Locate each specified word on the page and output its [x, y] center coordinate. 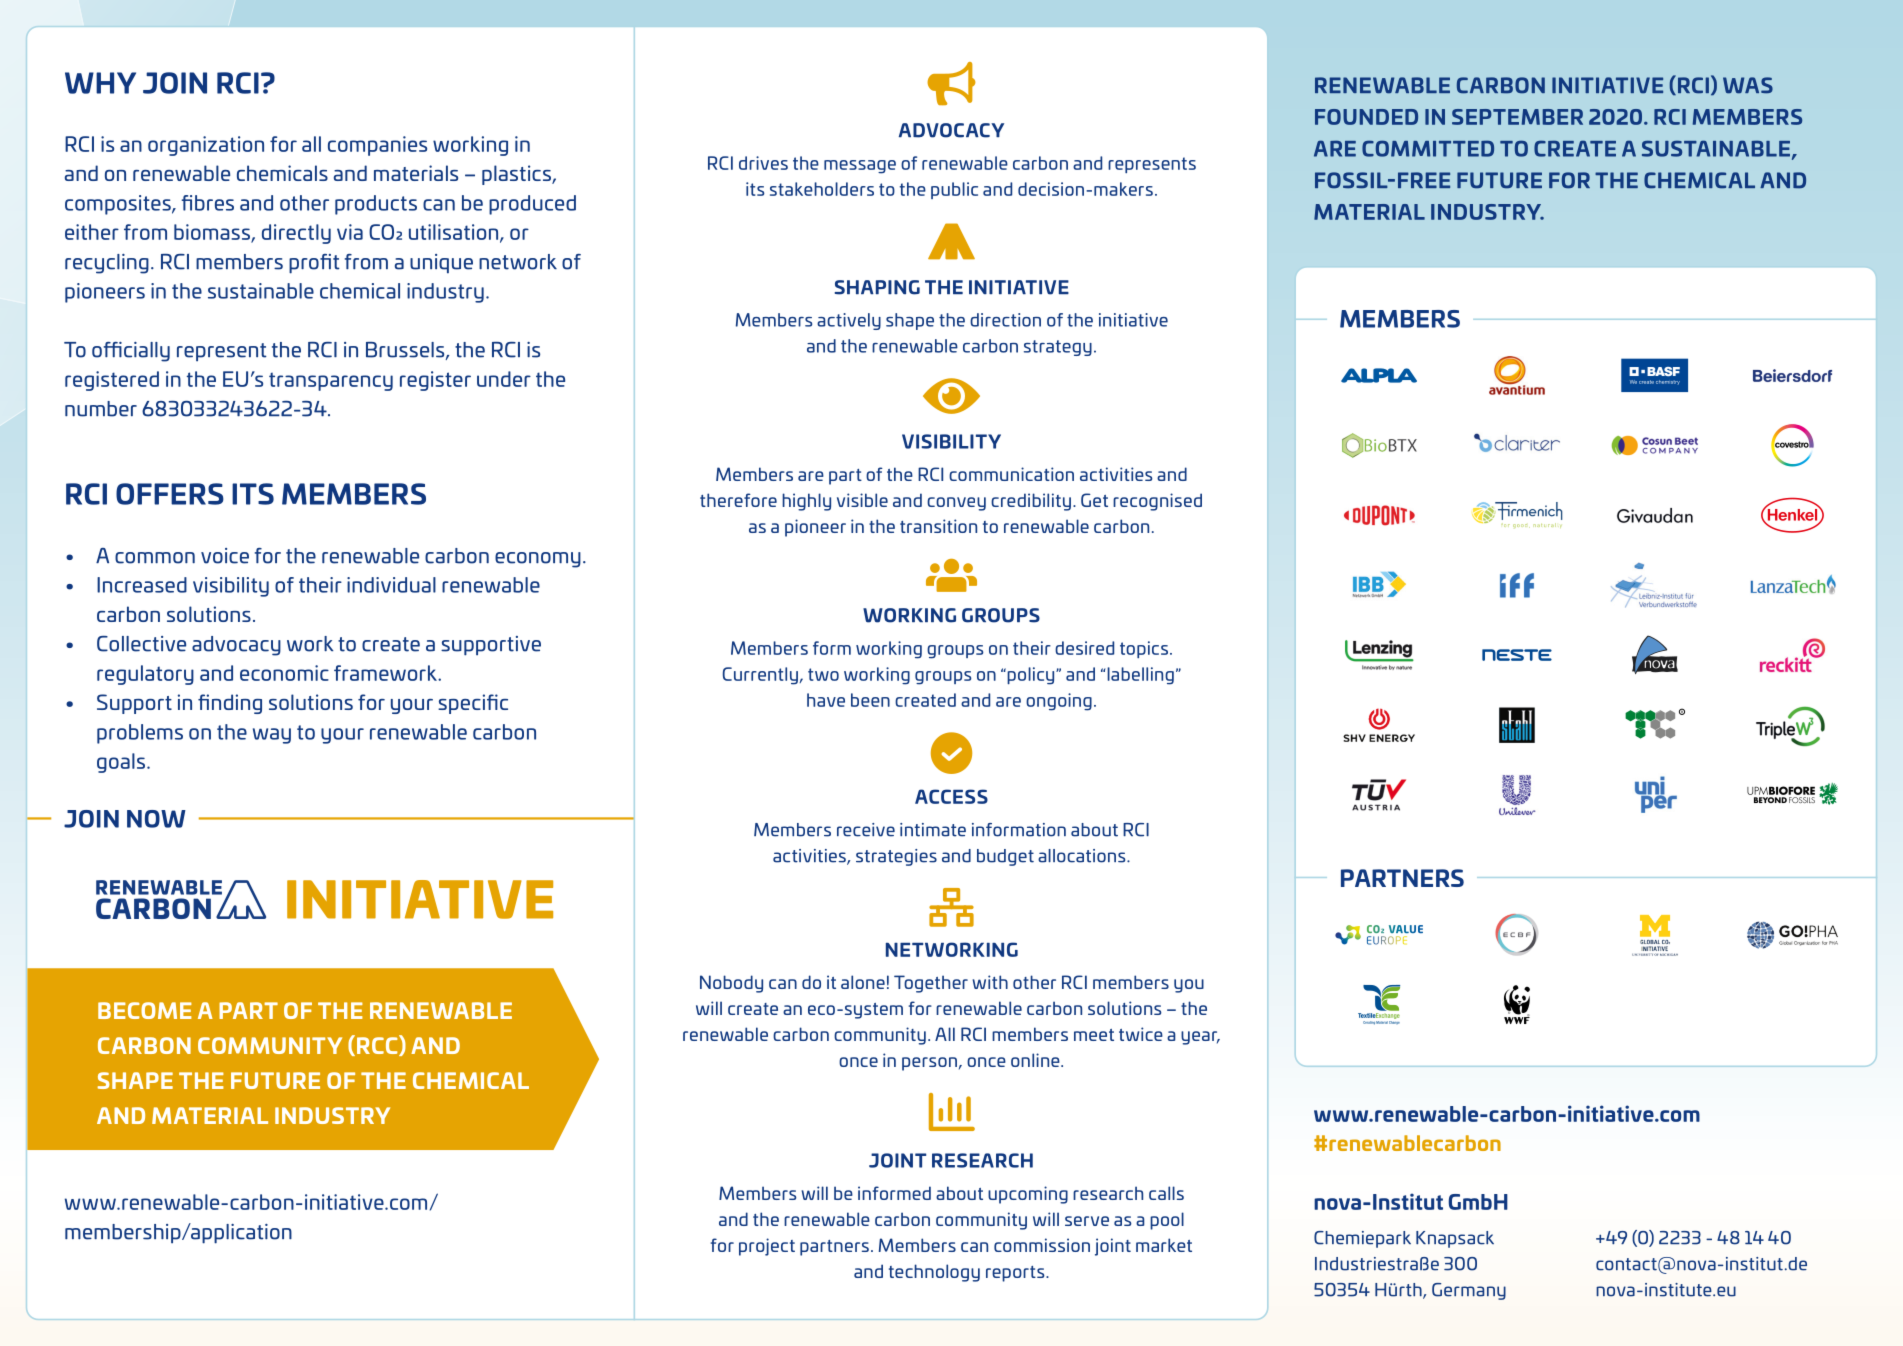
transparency [331, 382]
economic [284, 673]
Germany [1469, 1291]
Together [931, 984]
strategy [1058, 348]
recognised [1157, 502]
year [1200, 1038]
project [767, 1247]
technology [934, 1273]
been [870, 700]
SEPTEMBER [1517, 117]
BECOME [145, 1010]
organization [206, 146]
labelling [1140, 676]
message [860, 167]
